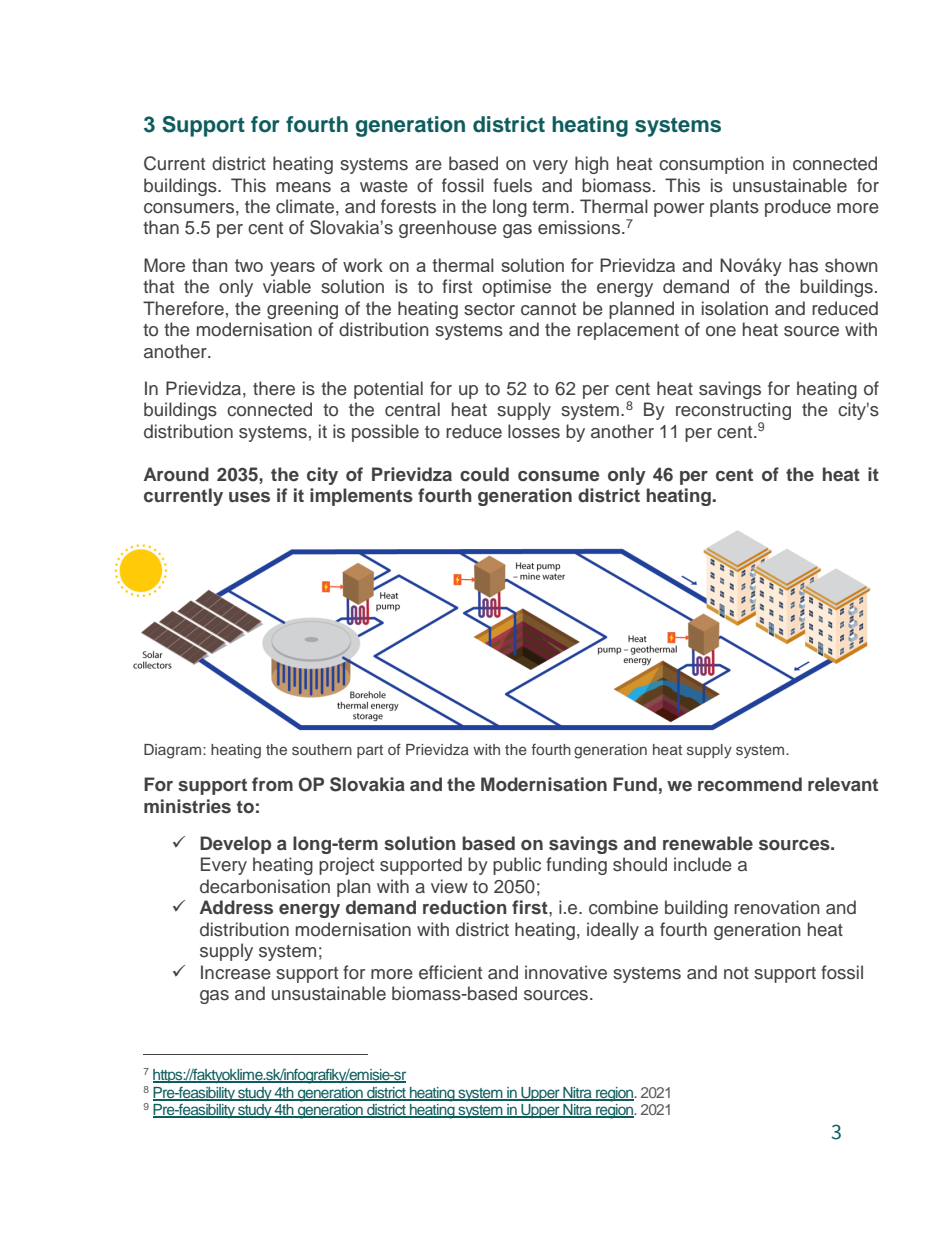  Describe the element at coordinates (249, 497) in the image. I see `uses` at that location.
